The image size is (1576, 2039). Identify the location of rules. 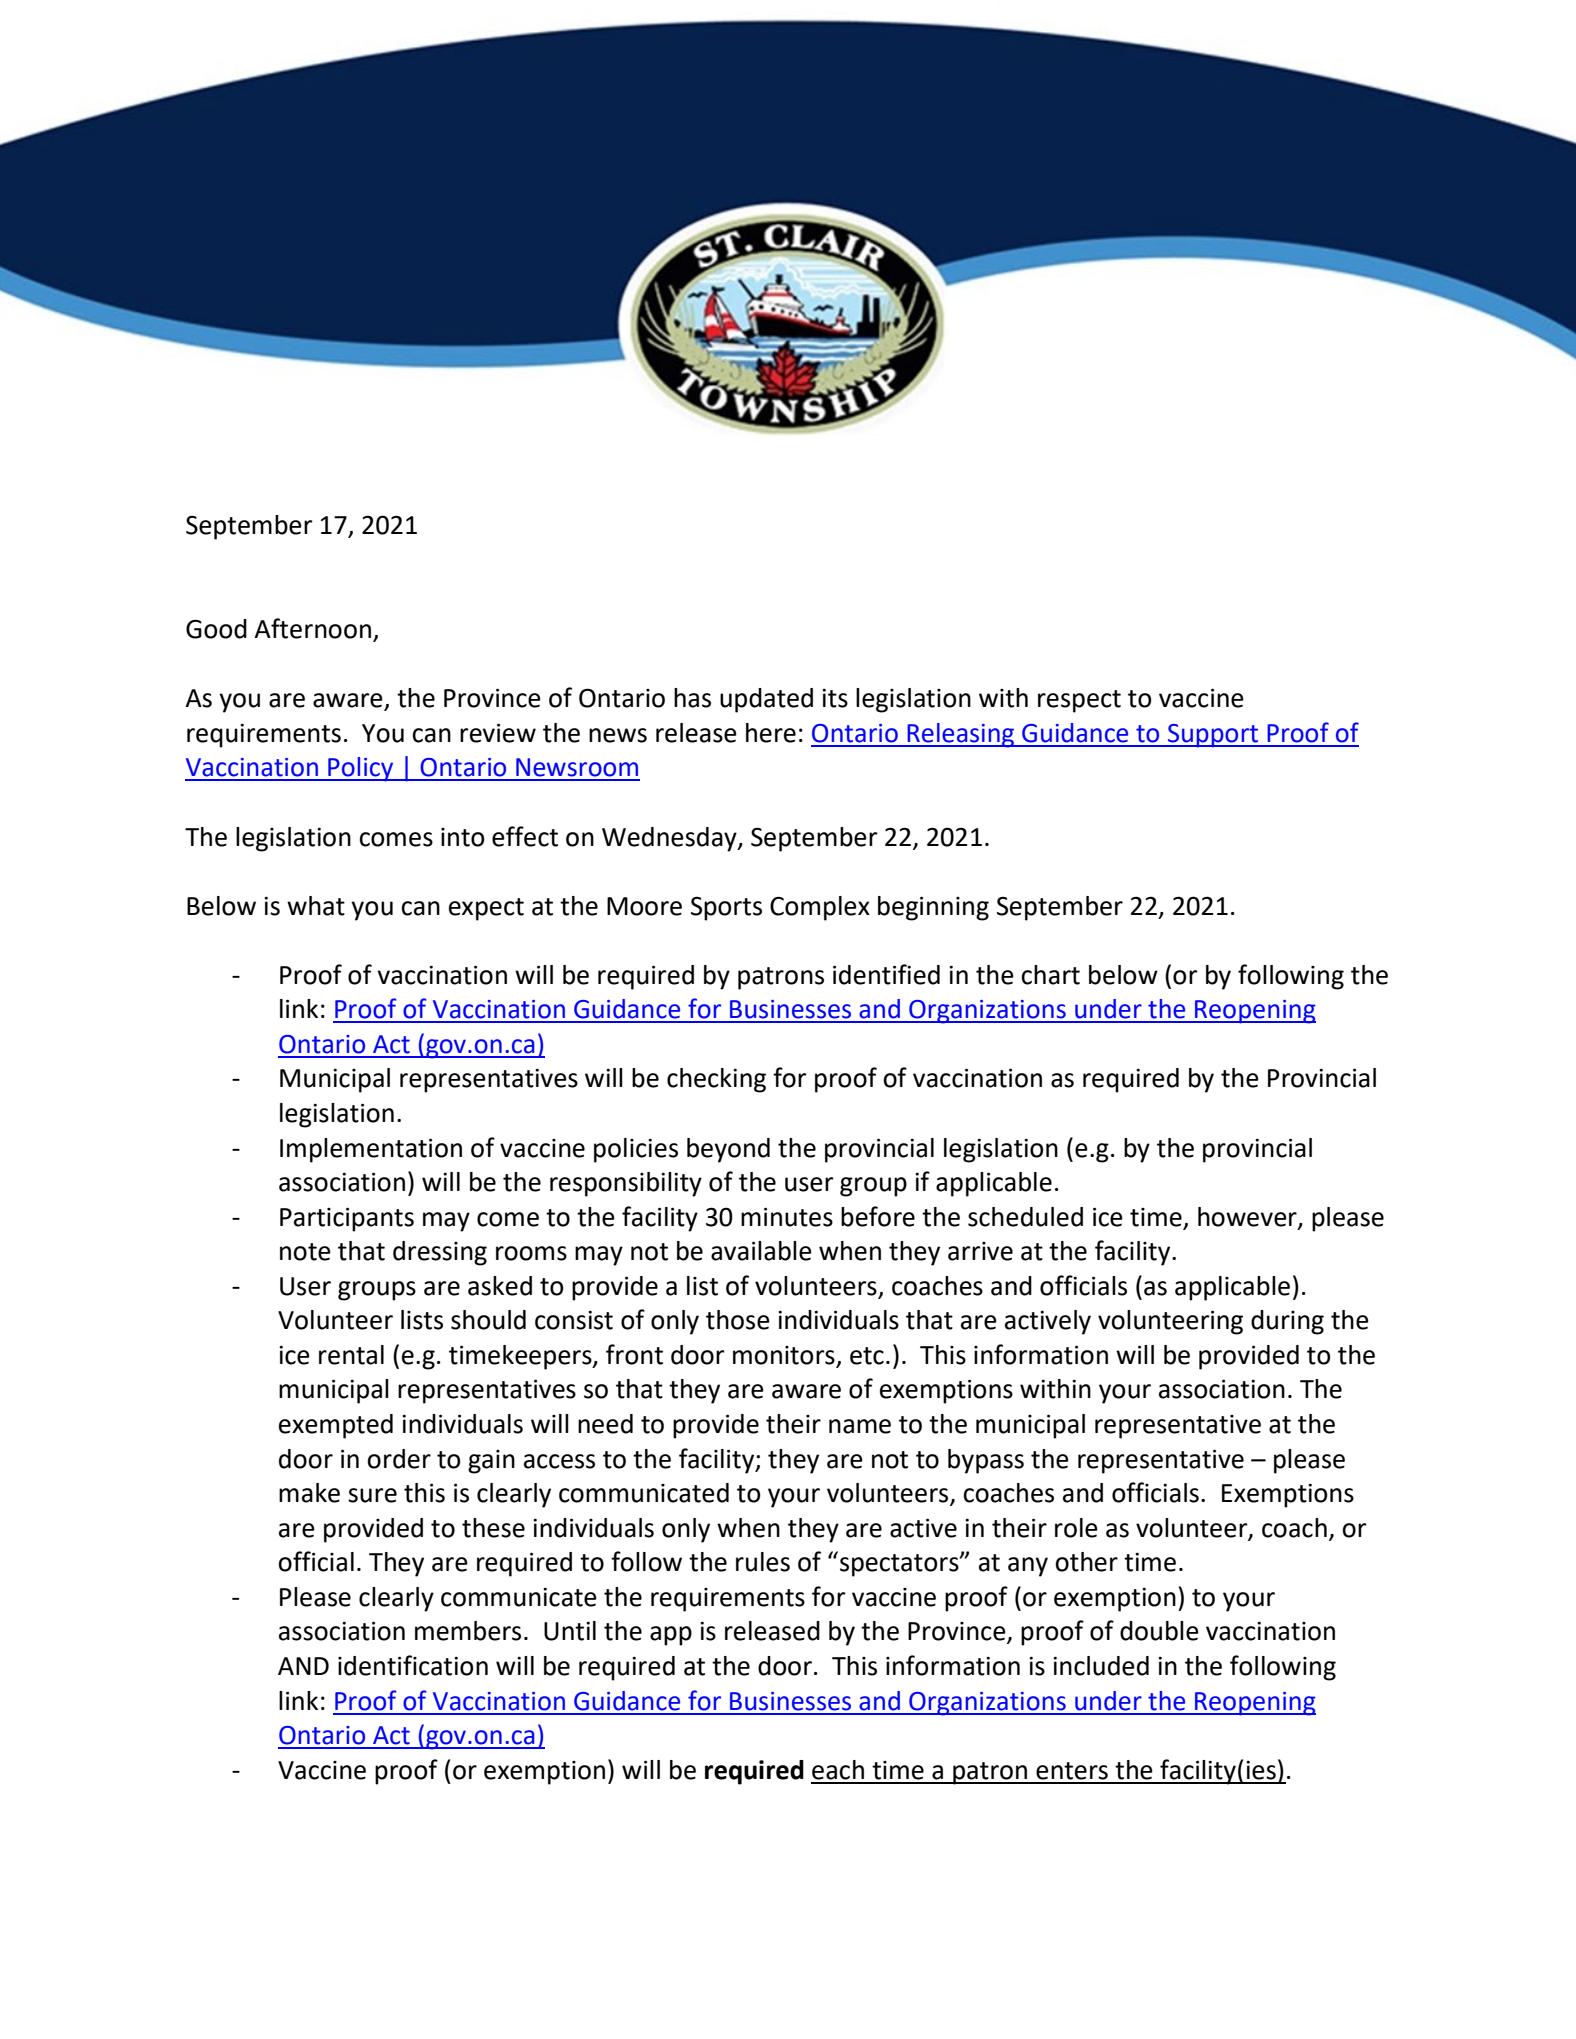
(763, 1562).
